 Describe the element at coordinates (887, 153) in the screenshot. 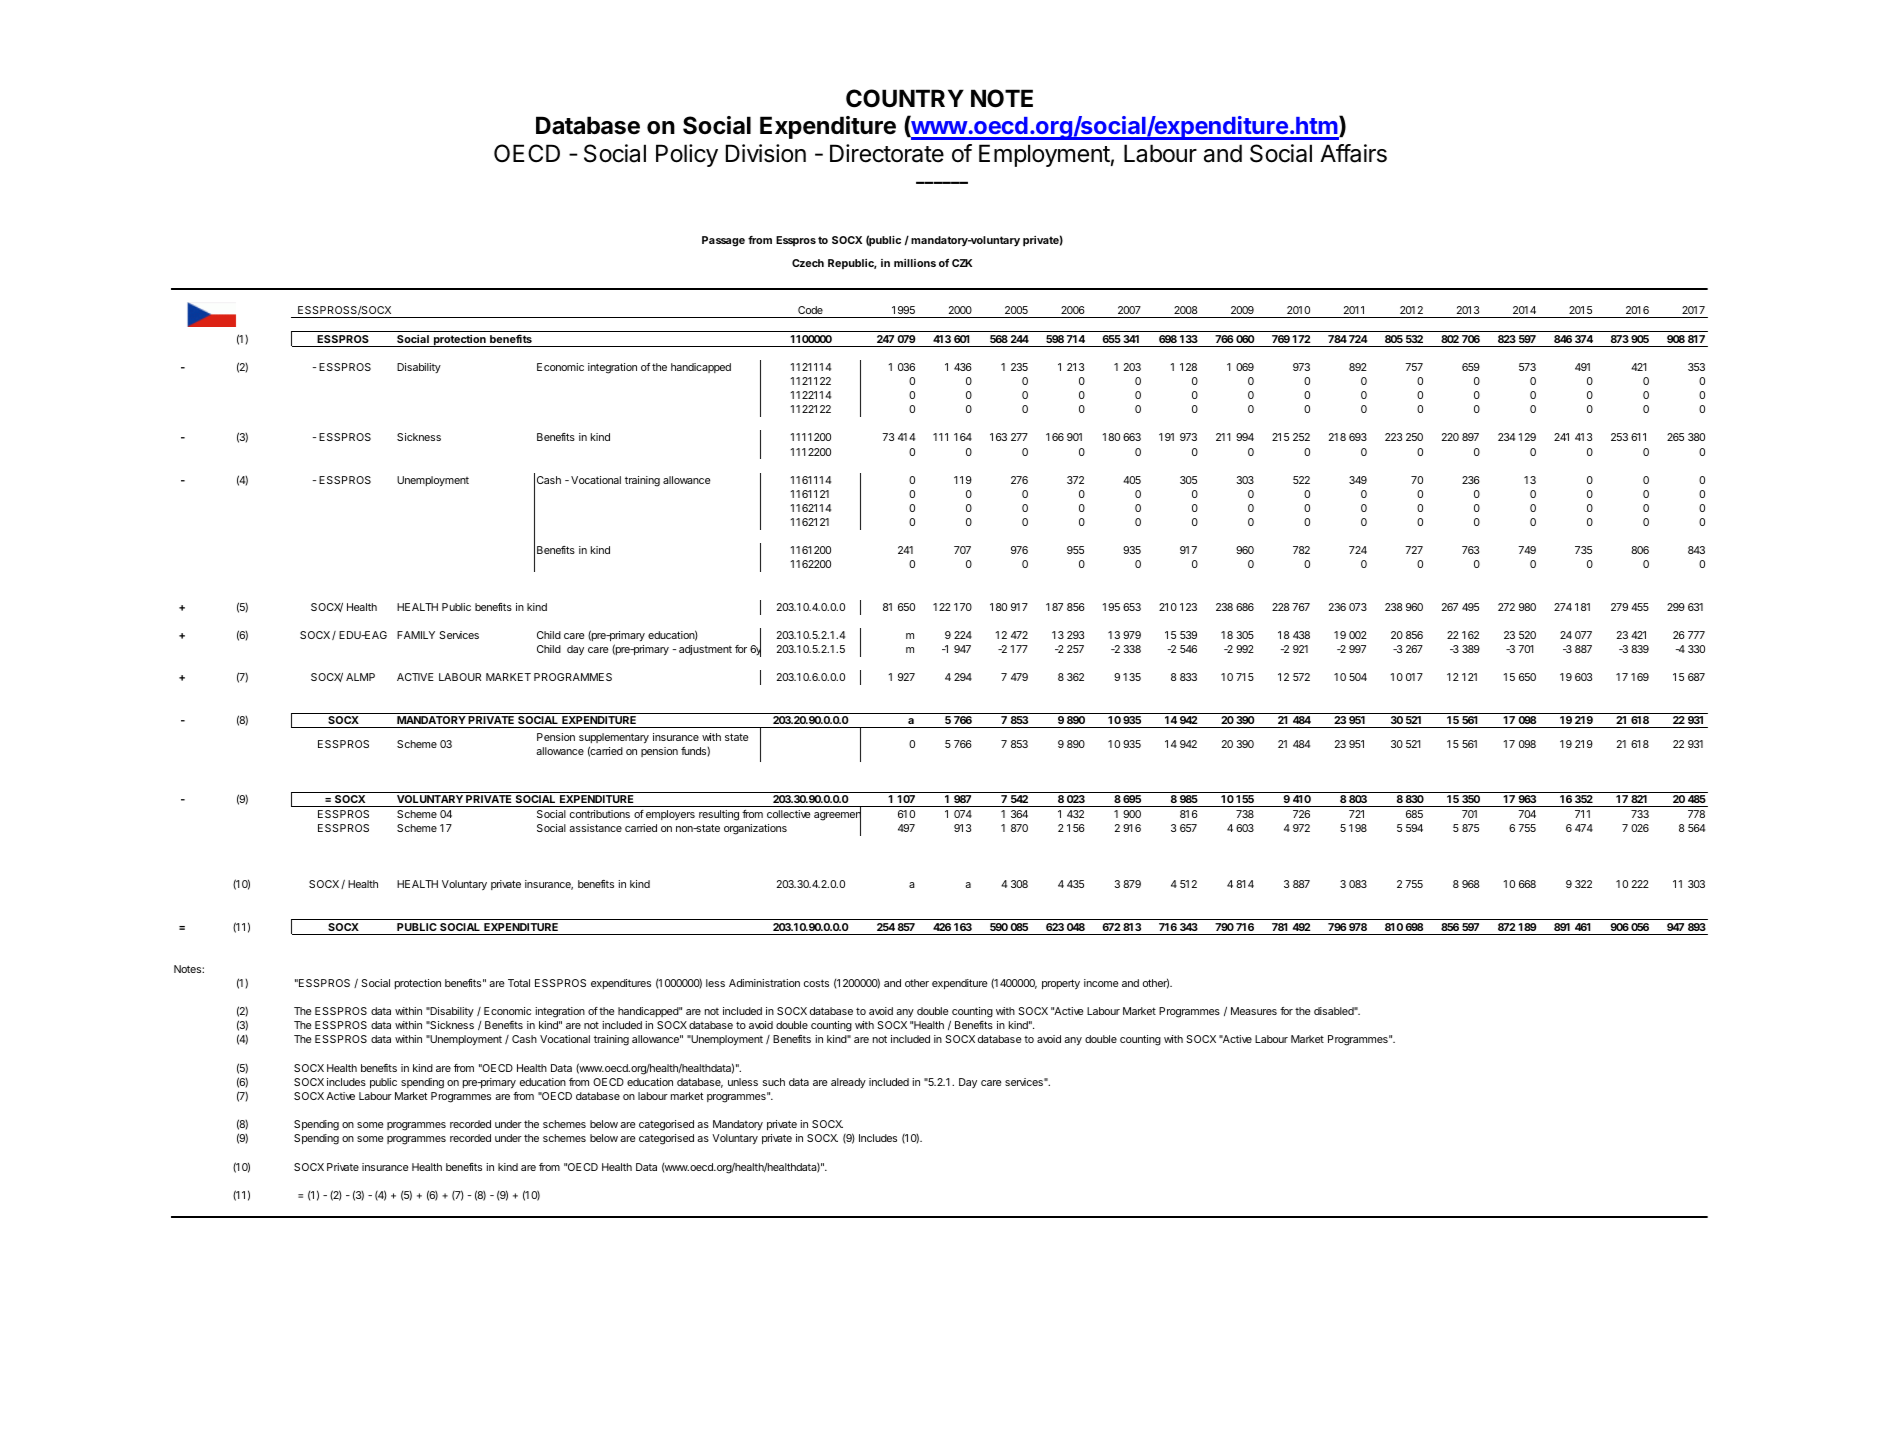

I see `Directorate` at that location.
